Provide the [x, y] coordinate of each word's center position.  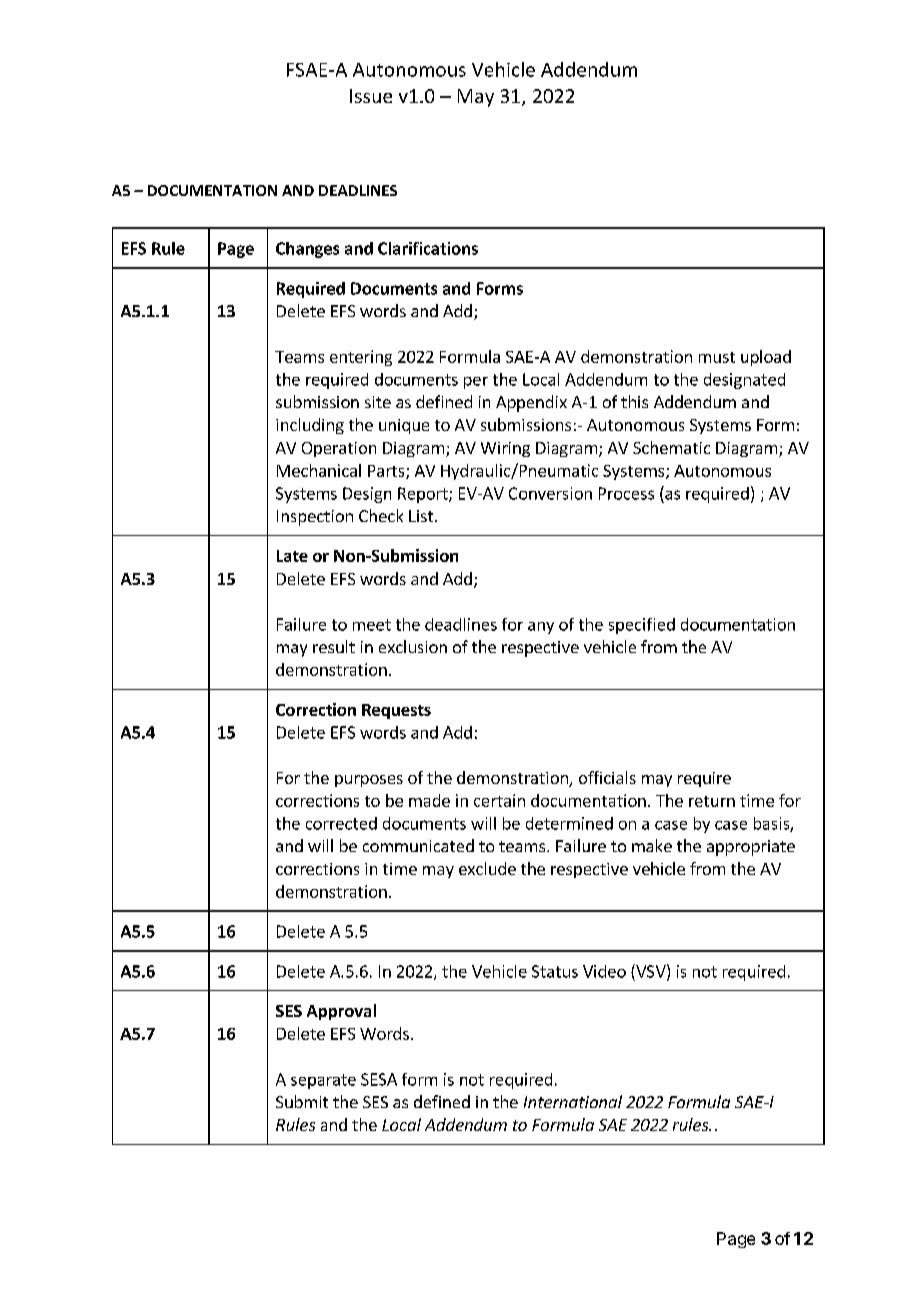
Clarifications [428, 248]
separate [323, 1081]
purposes [369, 781]
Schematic [671, 447]
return [712, 801]
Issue [371, 96]
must [717, 357]
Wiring [505, 449]
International [573, 1101]
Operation [339, 449]
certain [499, 800]
